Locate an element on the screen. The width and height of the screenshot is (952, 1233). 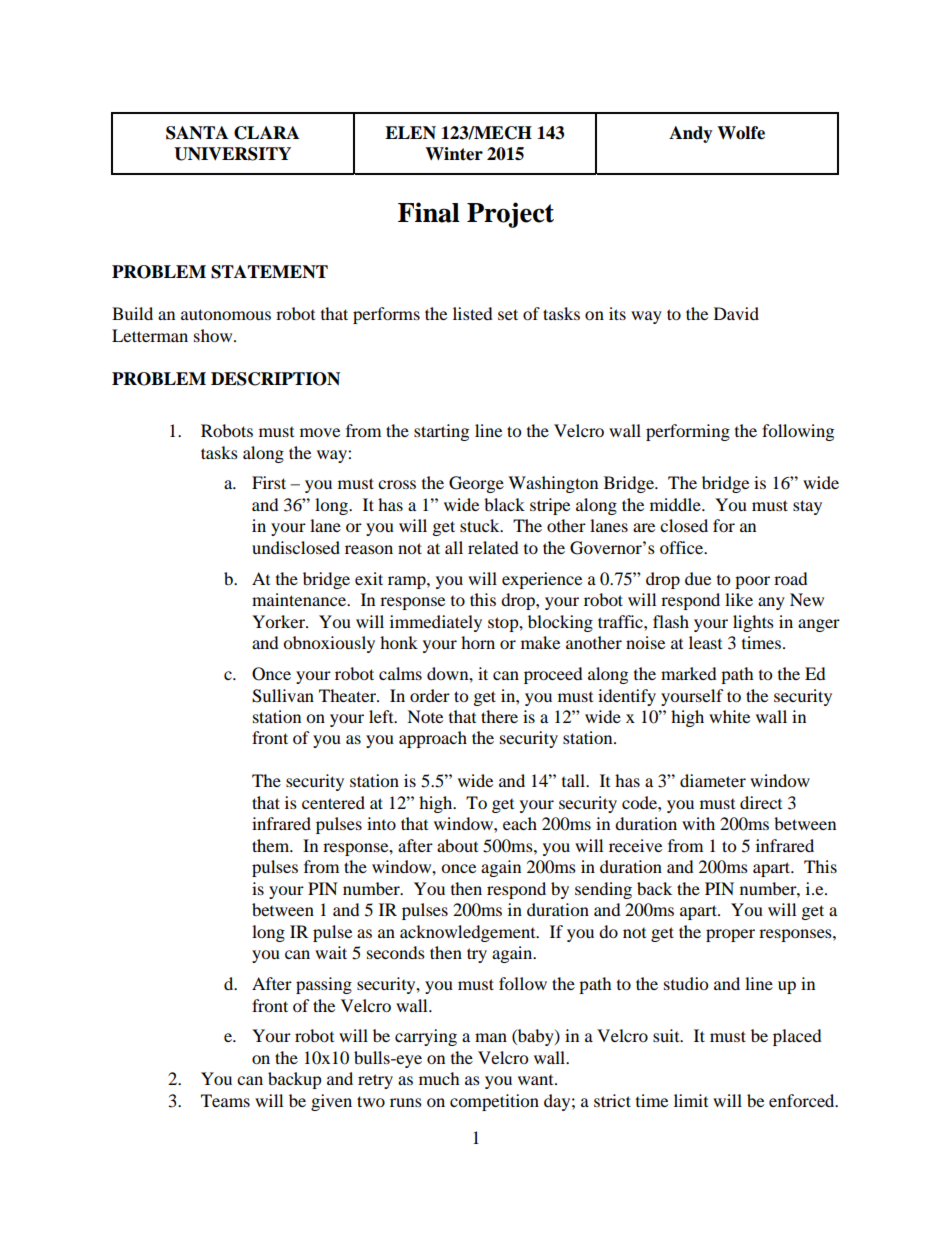
Yorker is located at coordinates (279, 621).
